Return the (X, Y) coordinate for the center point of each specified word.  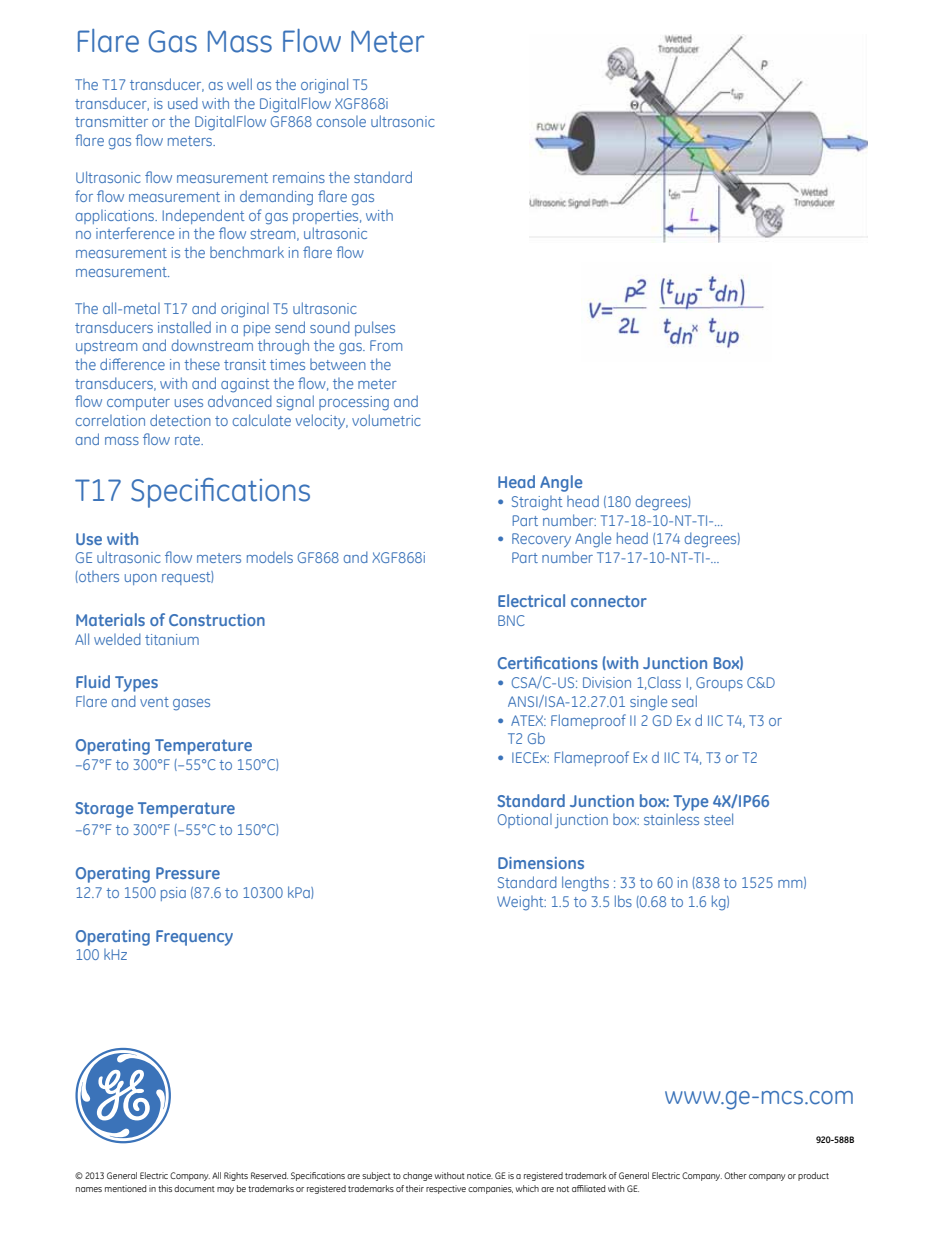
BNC (511, 620)
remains (299, 177)
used (183, 103)
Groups (719, 684)
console (341, 121)
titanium (172, 639)
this (165, 1188)
